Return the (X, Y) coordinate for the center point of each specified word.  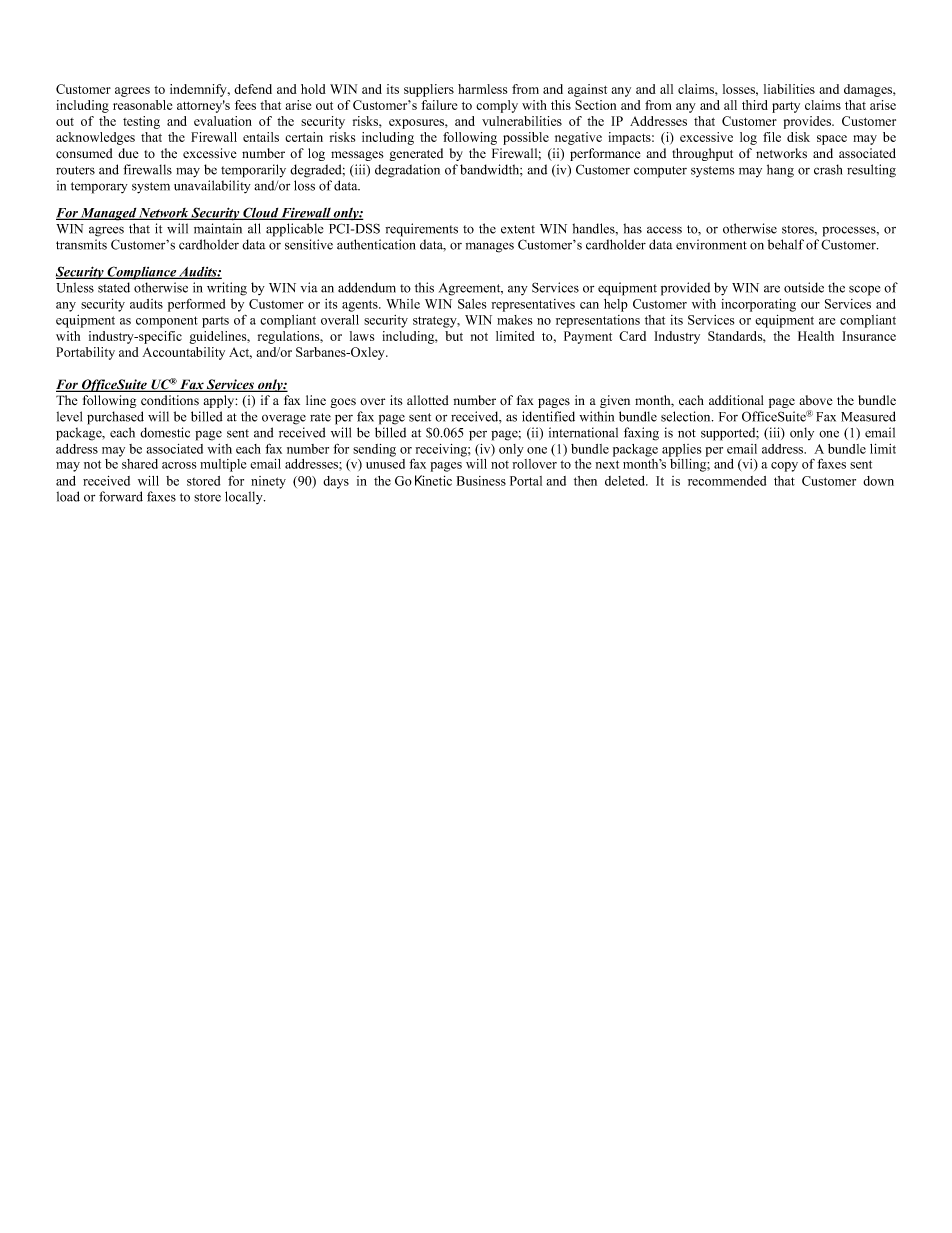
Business (481, 481)
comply (497, 106)
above (816, 400)
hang (780, 171)
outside (804, 287)
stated (114, 287)
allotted (428, 400)
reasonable (142, 105)
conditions (170, 400)
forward (121, 496)
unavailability (212, 186)
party (786, 107)
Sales (472, 304)
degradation (407, 171)
